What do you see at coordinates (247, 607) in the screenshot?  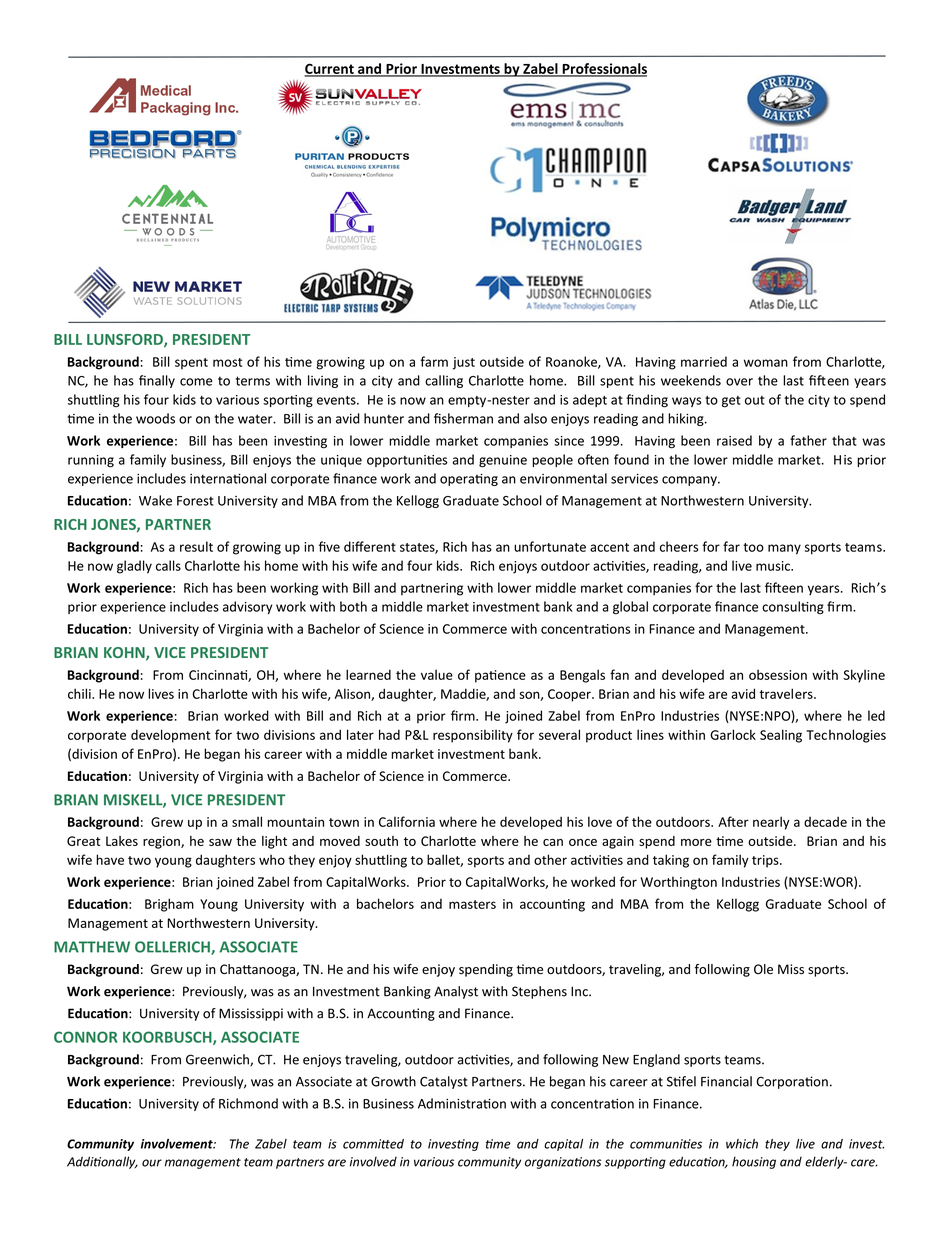 I see `advisory` at bounding box center [247, 607].
